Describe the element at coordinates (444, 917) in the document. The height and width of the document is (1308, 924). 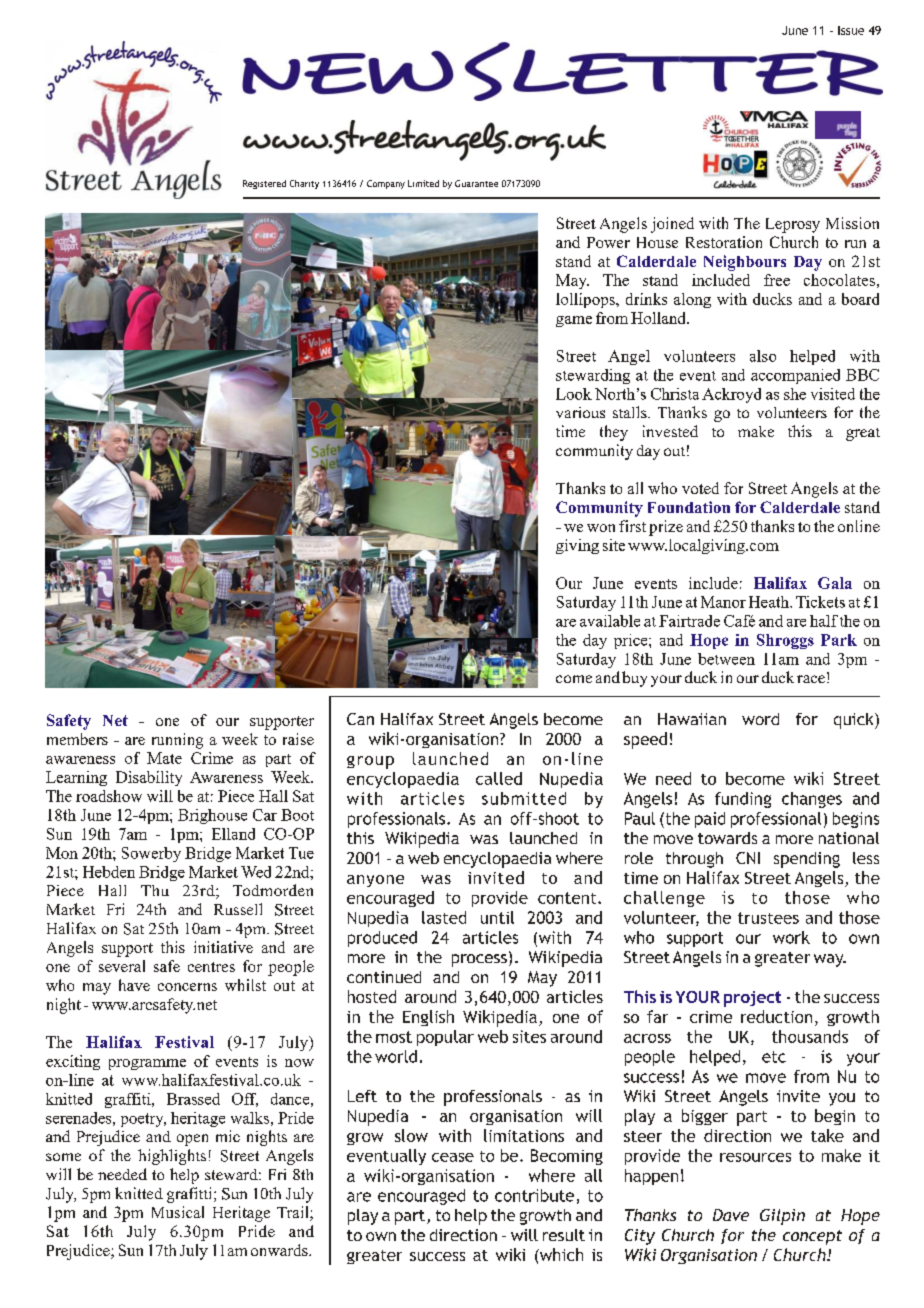
I see `lasted` at that location.
